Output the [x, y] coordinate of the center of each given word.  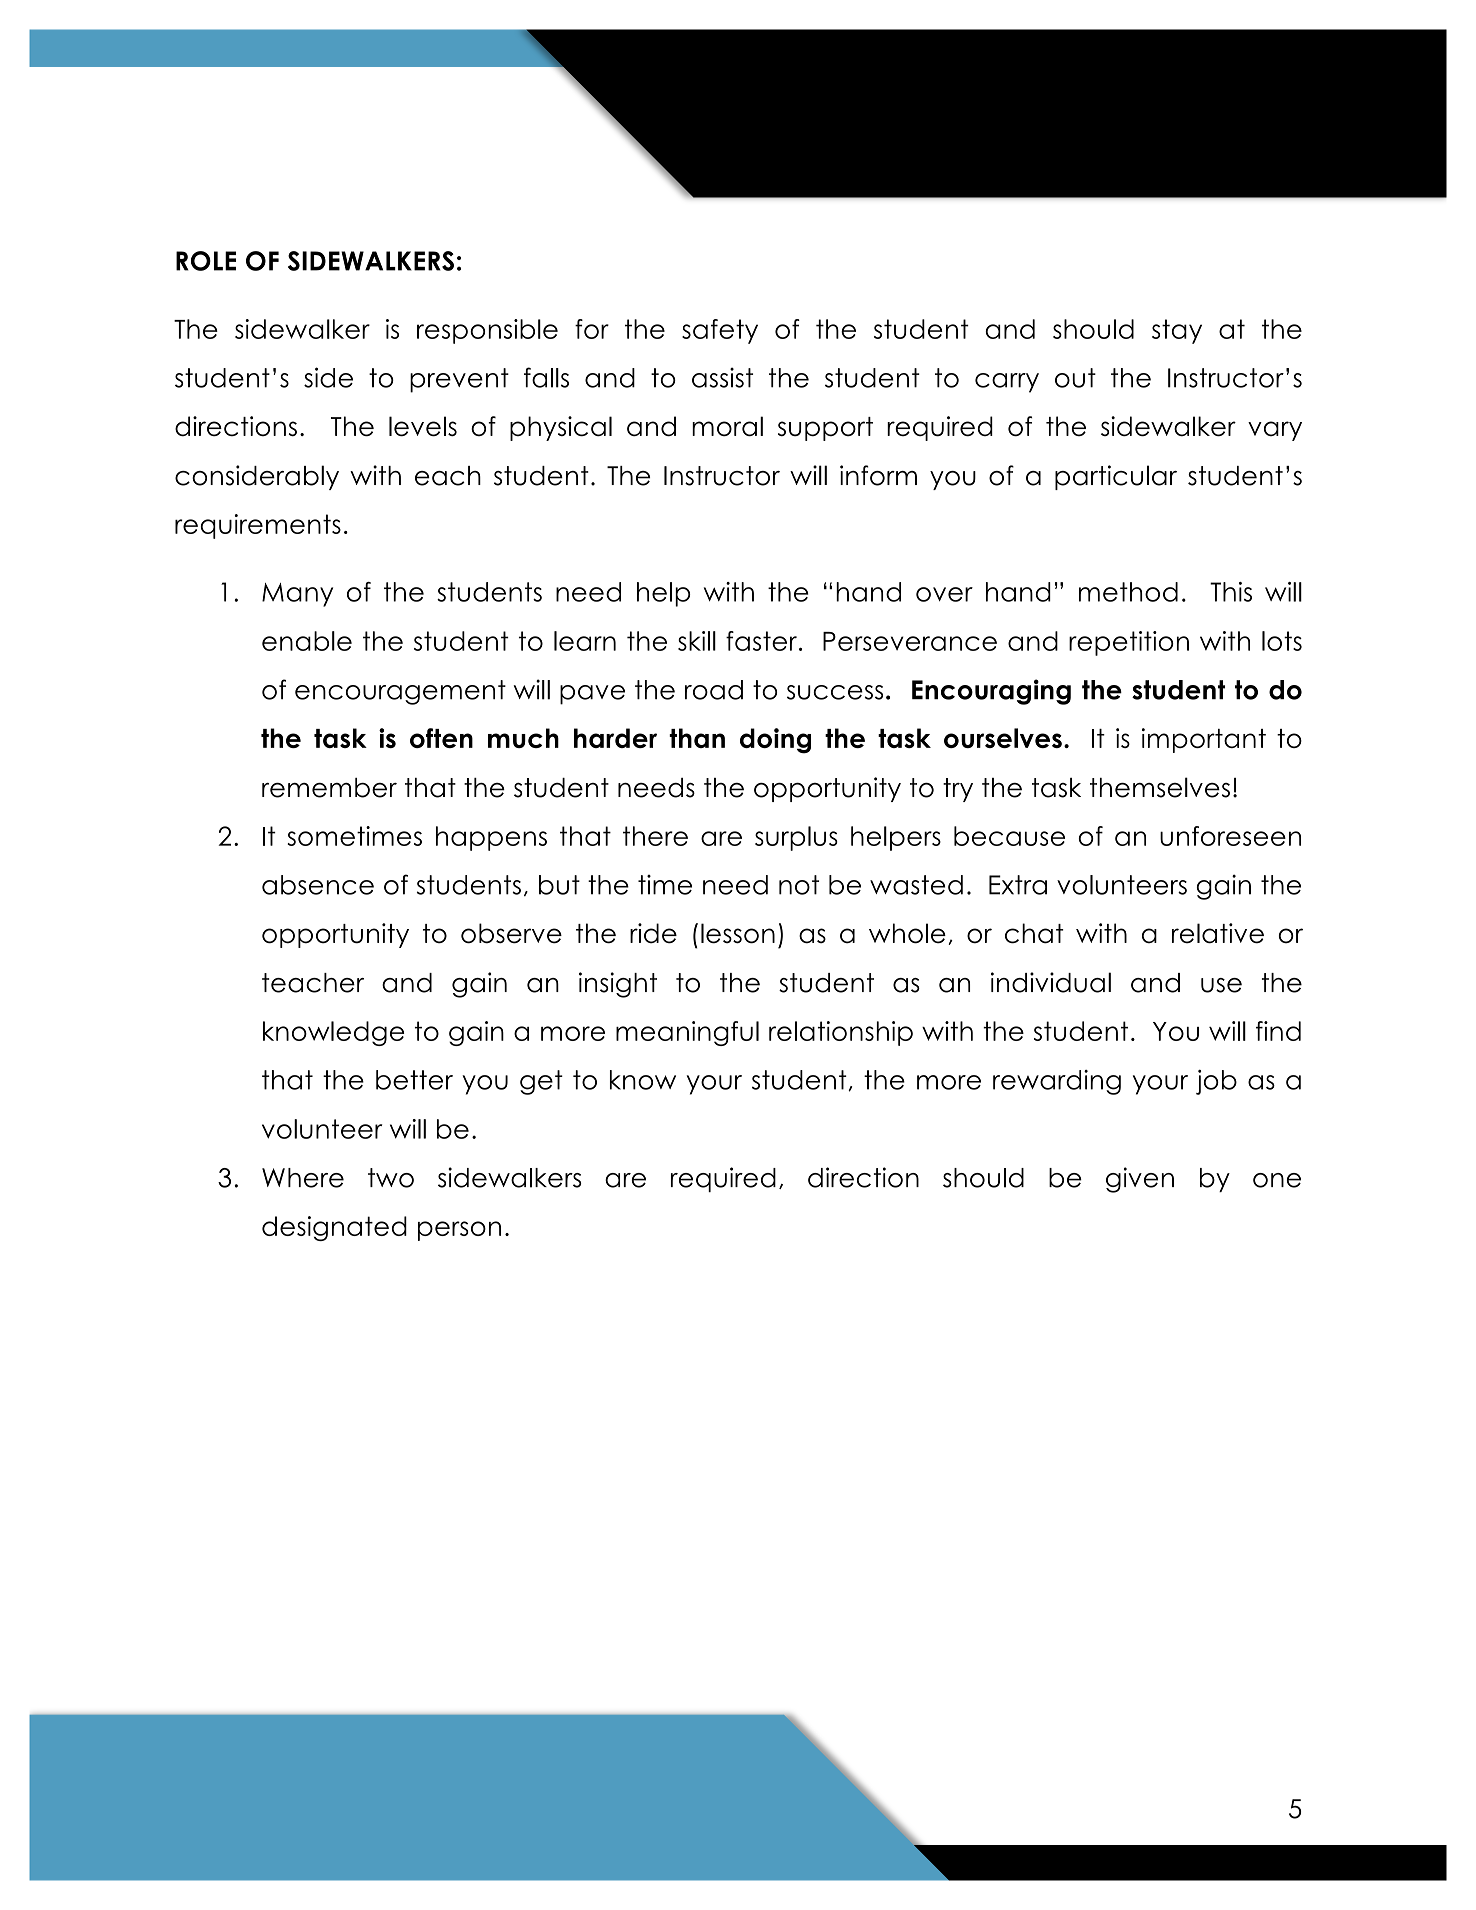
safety [720, 331]
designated [334, 1228]
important [1204, 740]
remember [329, 788]
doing [775, 741]
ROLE [206, 261]
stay [1177, 331]
